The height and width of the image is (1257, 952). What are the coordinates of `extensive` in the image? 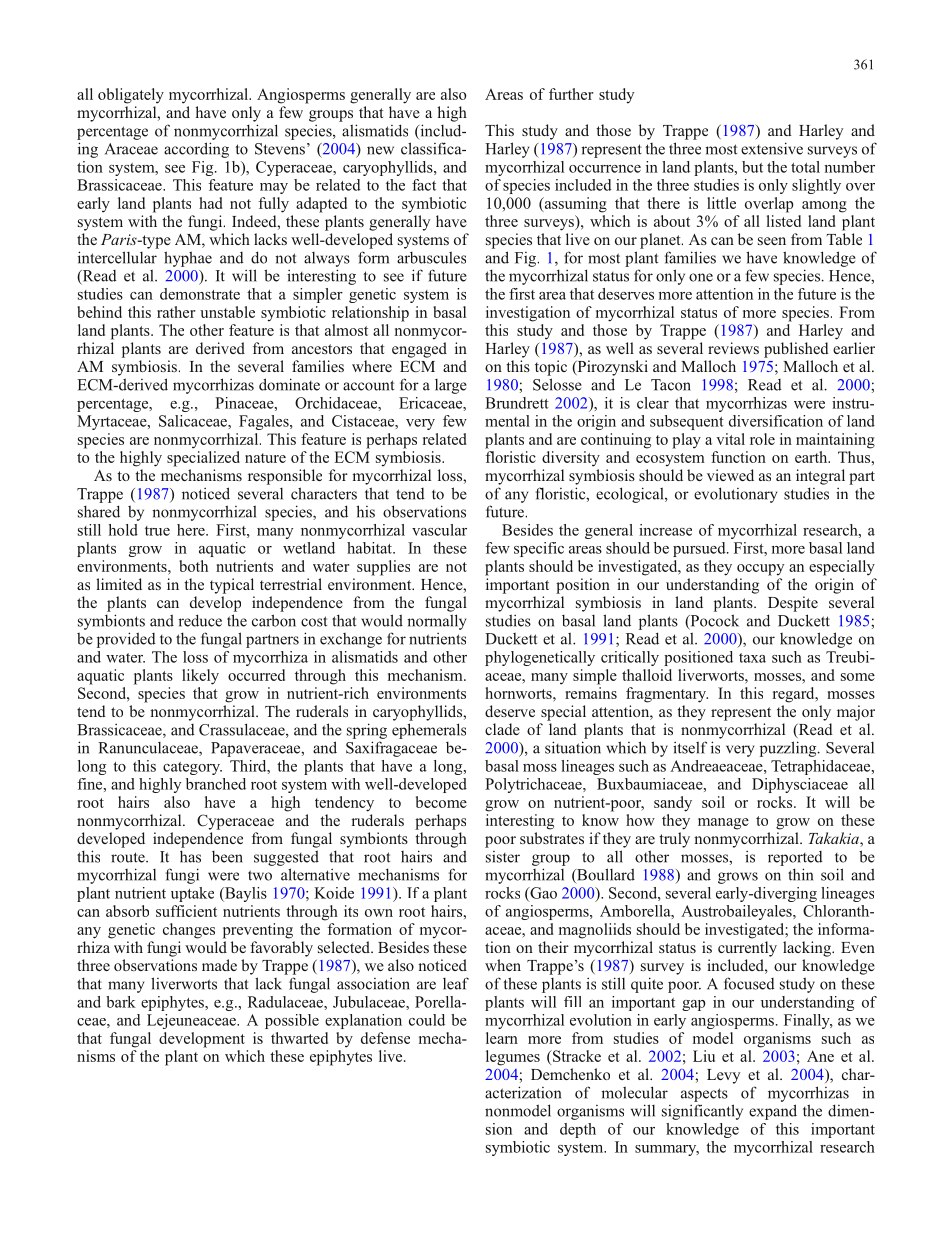 It's located at (772, 148).
